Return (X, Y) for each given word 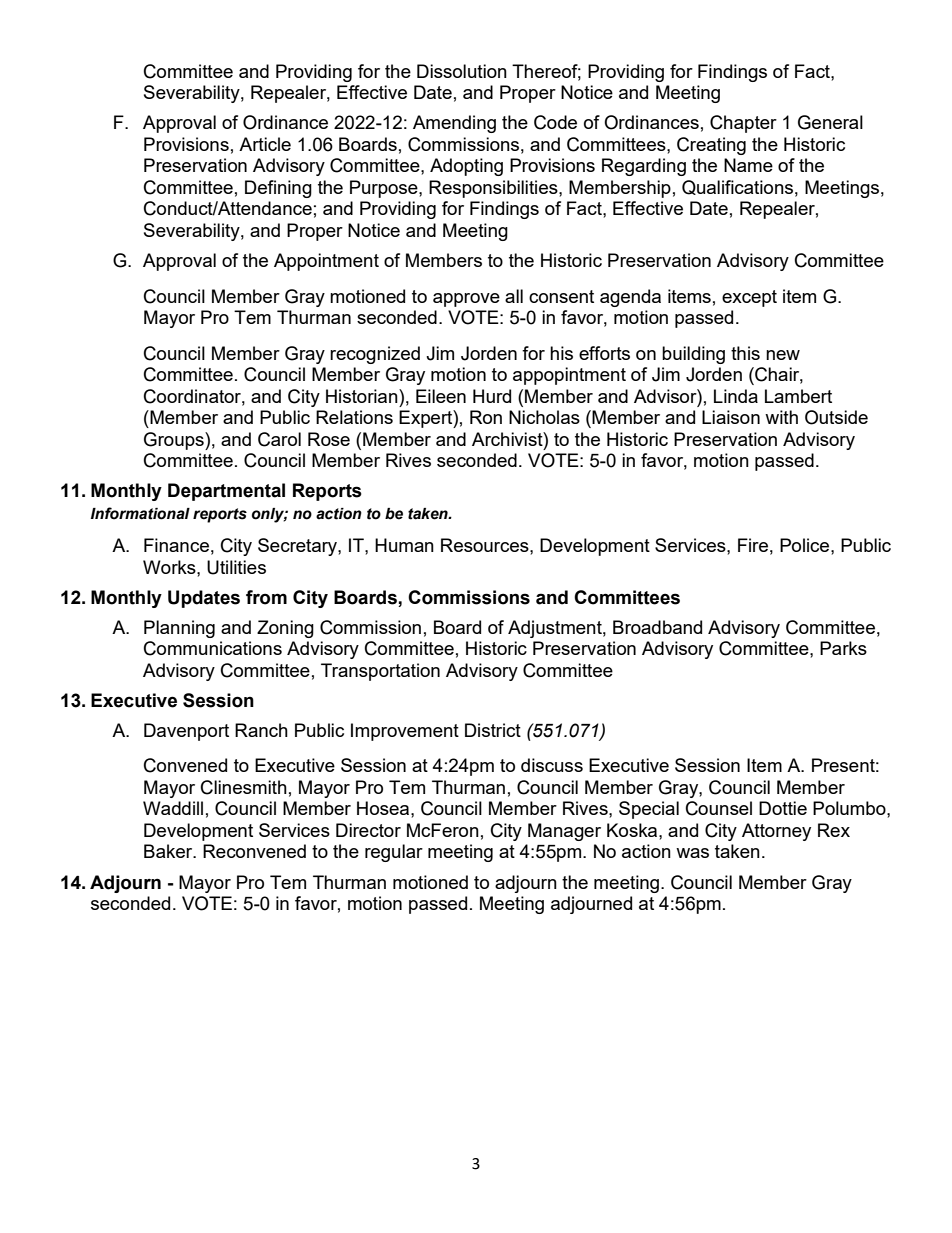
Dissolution (462, 71)
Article (265, 144)
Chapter (743, 124)
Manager (564, 832)
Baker (169, 851)
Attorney (776, 832)
